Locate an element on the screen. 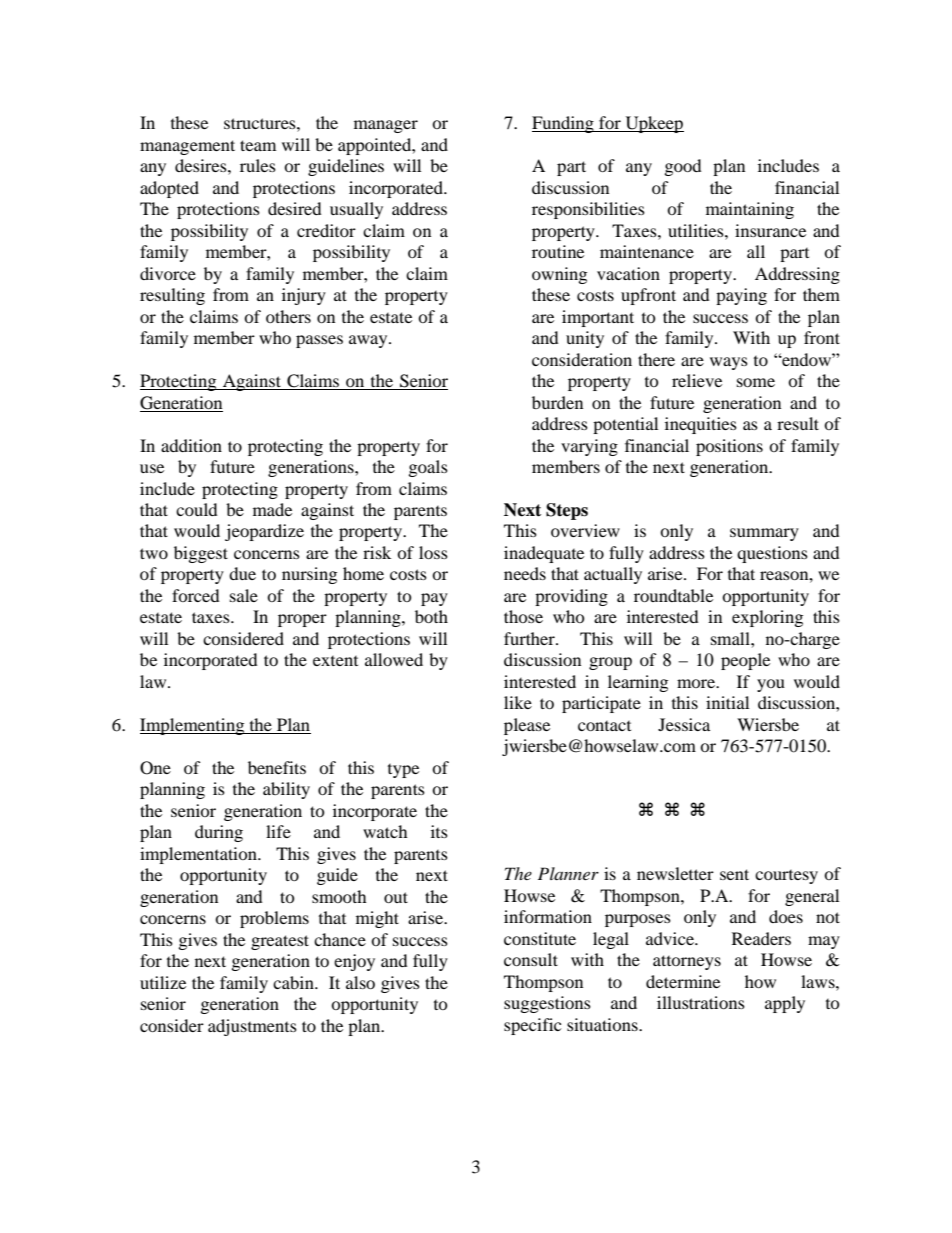 This screenshot has height=1233, width=952. due is located at coordinates (242, 573).
